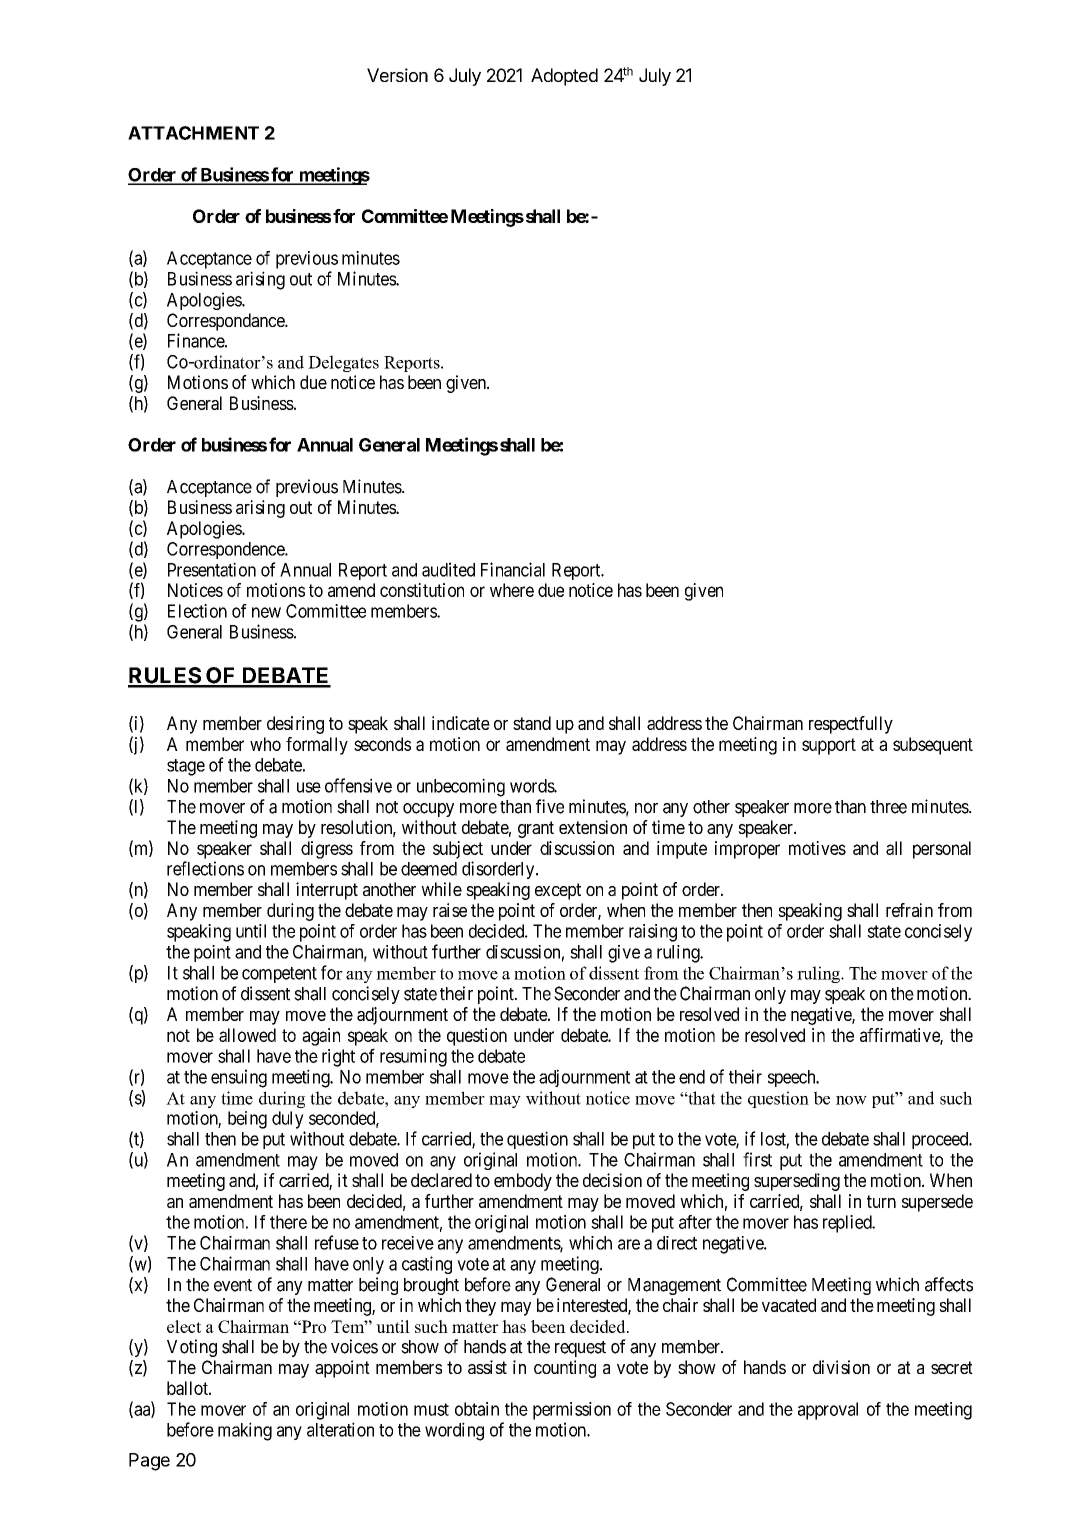 The height and width of the document is (1521, 1075). Describe the element at coordinates (572, 1411) in the document. I see `permission` at that location.
